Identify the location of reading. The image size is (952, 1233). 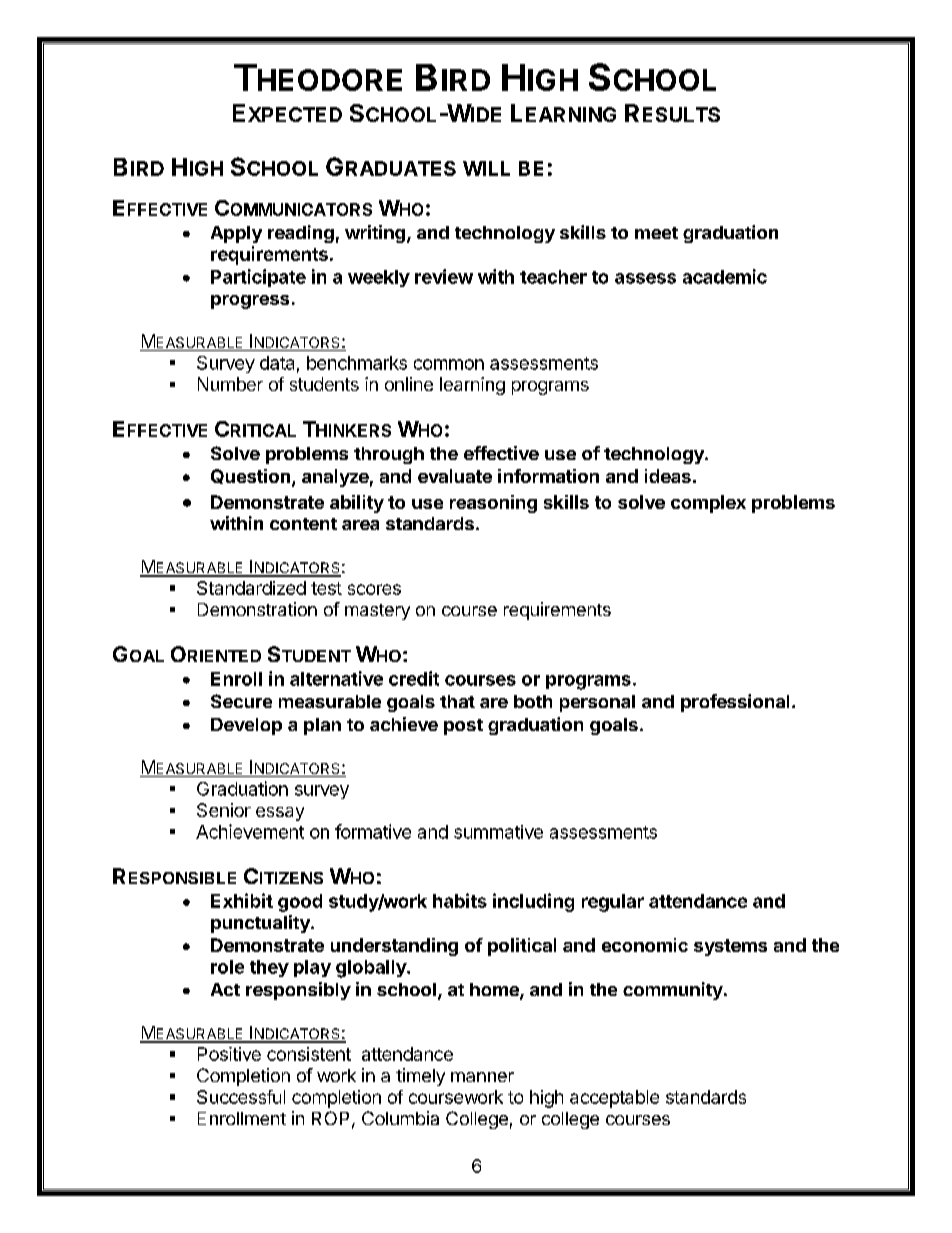
(301, 234).
